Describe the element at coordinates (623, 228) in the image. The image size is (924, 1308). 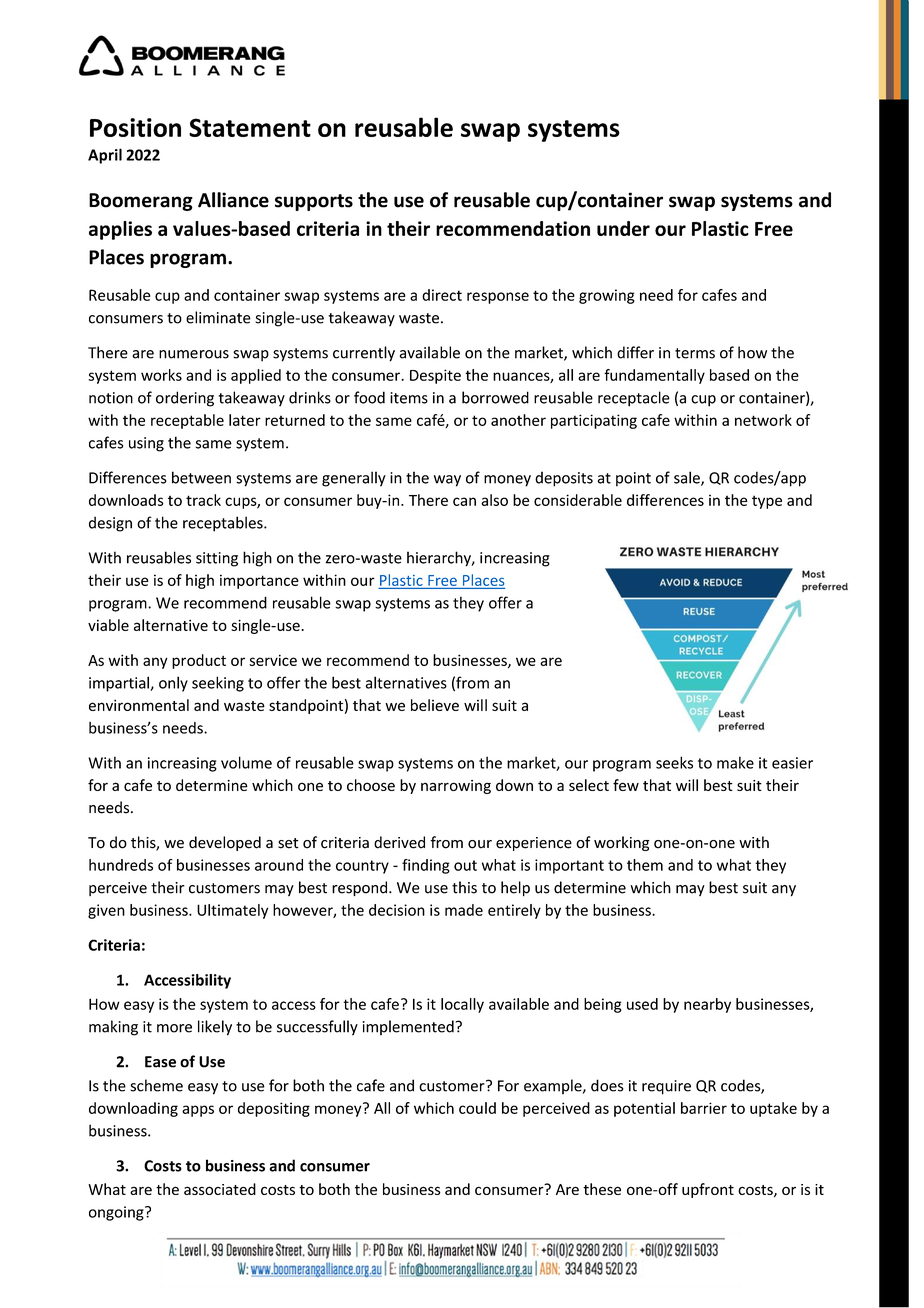
I see `under` at that location.
